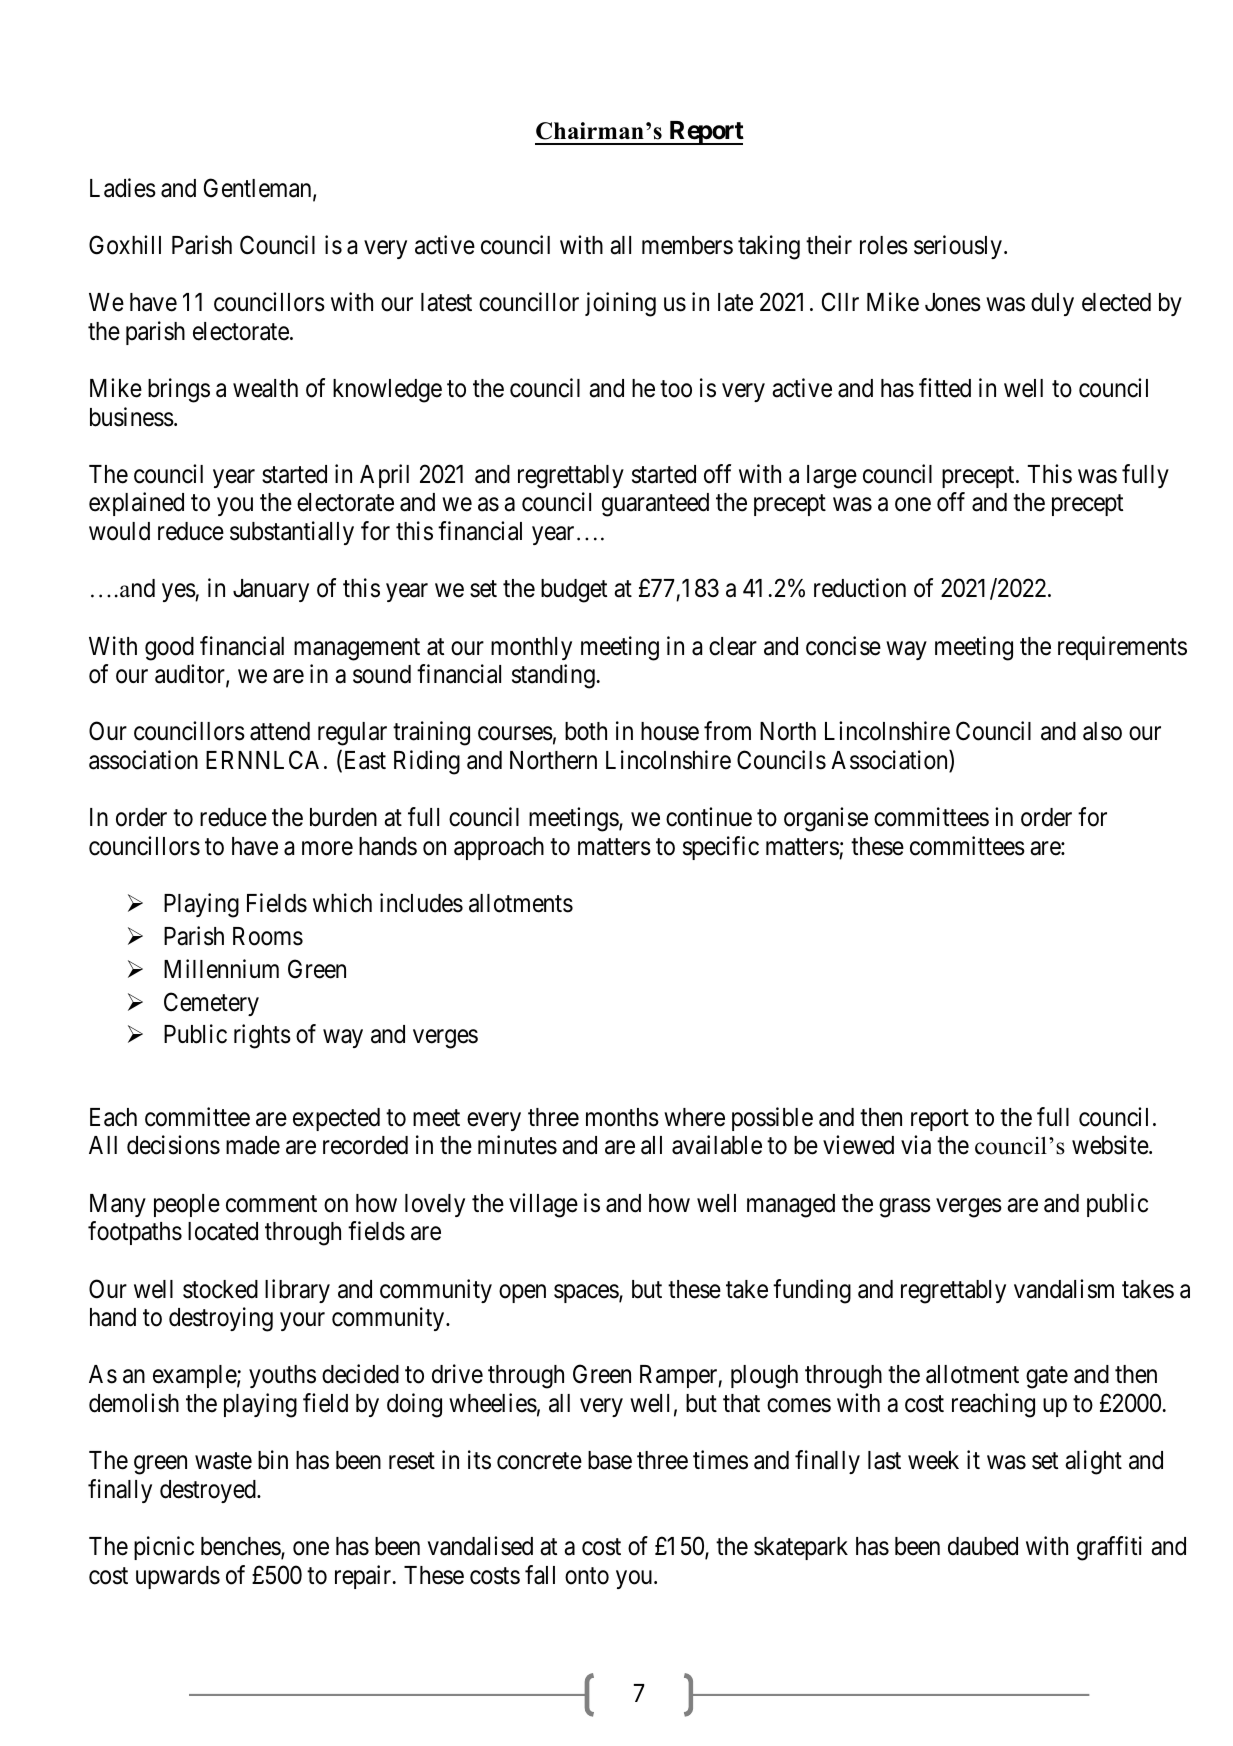  What do you see at coordinates (271, 1204) in the screenshot?
I see `comment` at bounding box center [271, 1204].
